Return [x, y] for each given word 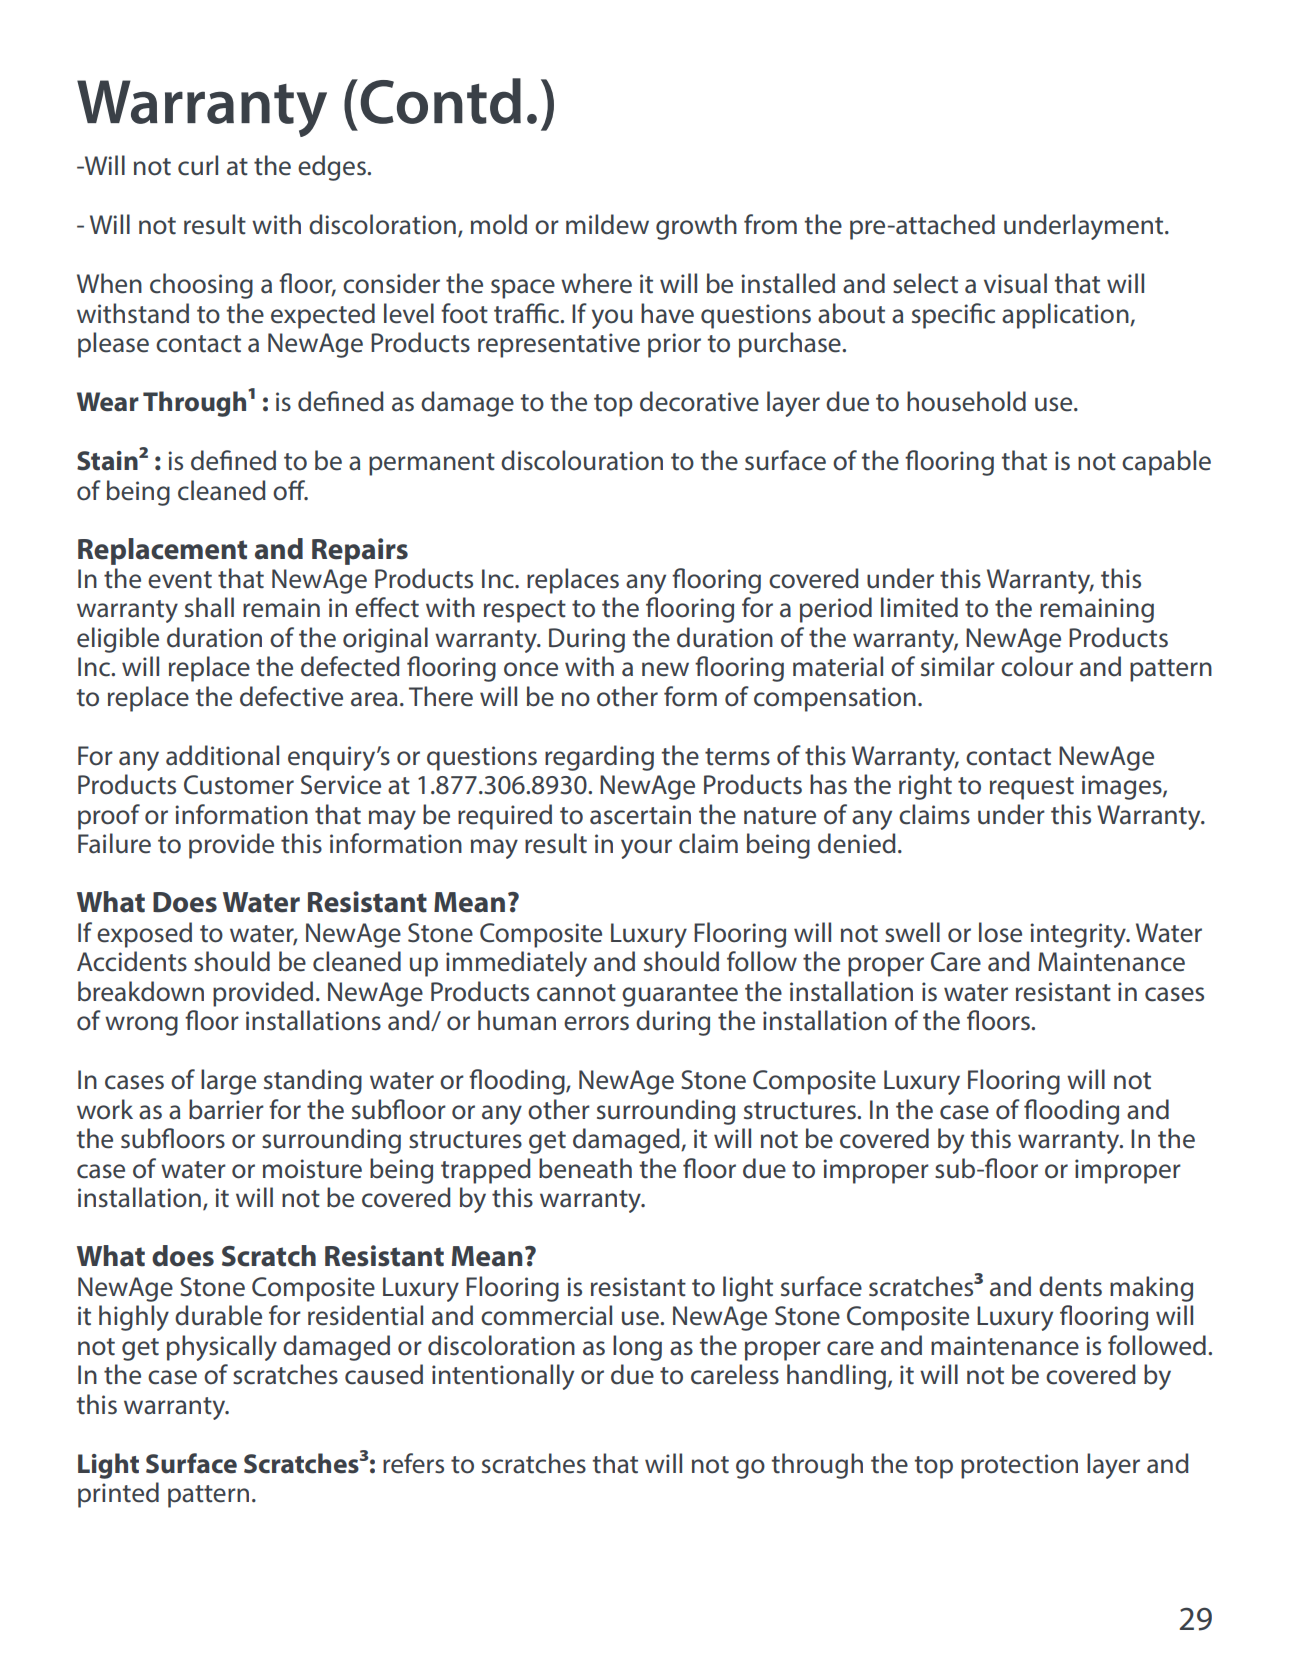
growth [696, 227]
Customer [239, 785]
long [637, 1348]
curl [198, 165]
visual [1015, 283]
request [1032, 788]
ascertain [640, 815]
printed [118, 1495]
